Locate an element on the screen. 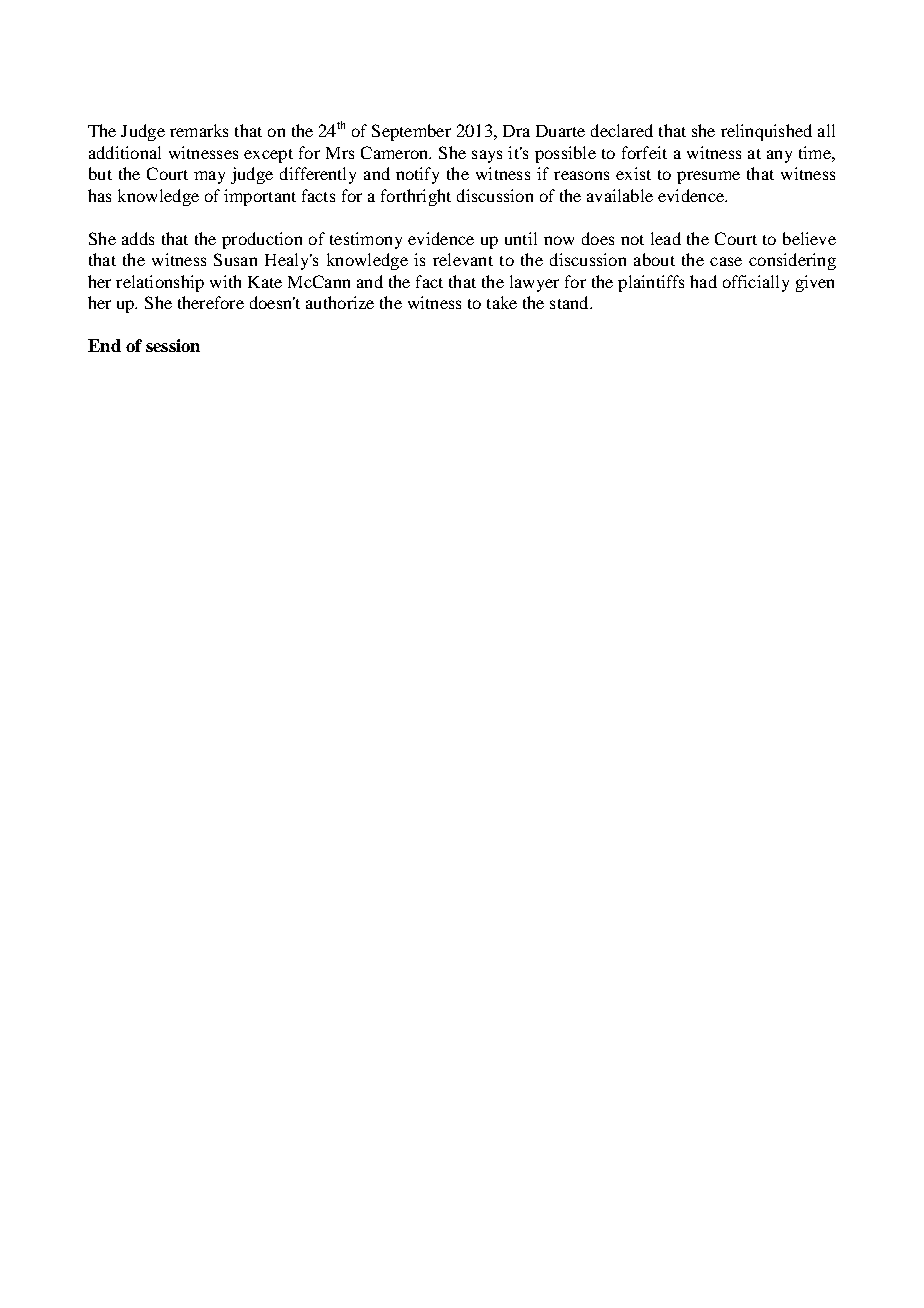 The image size is (924, 1308). take is located at coordinates (502, 302).
